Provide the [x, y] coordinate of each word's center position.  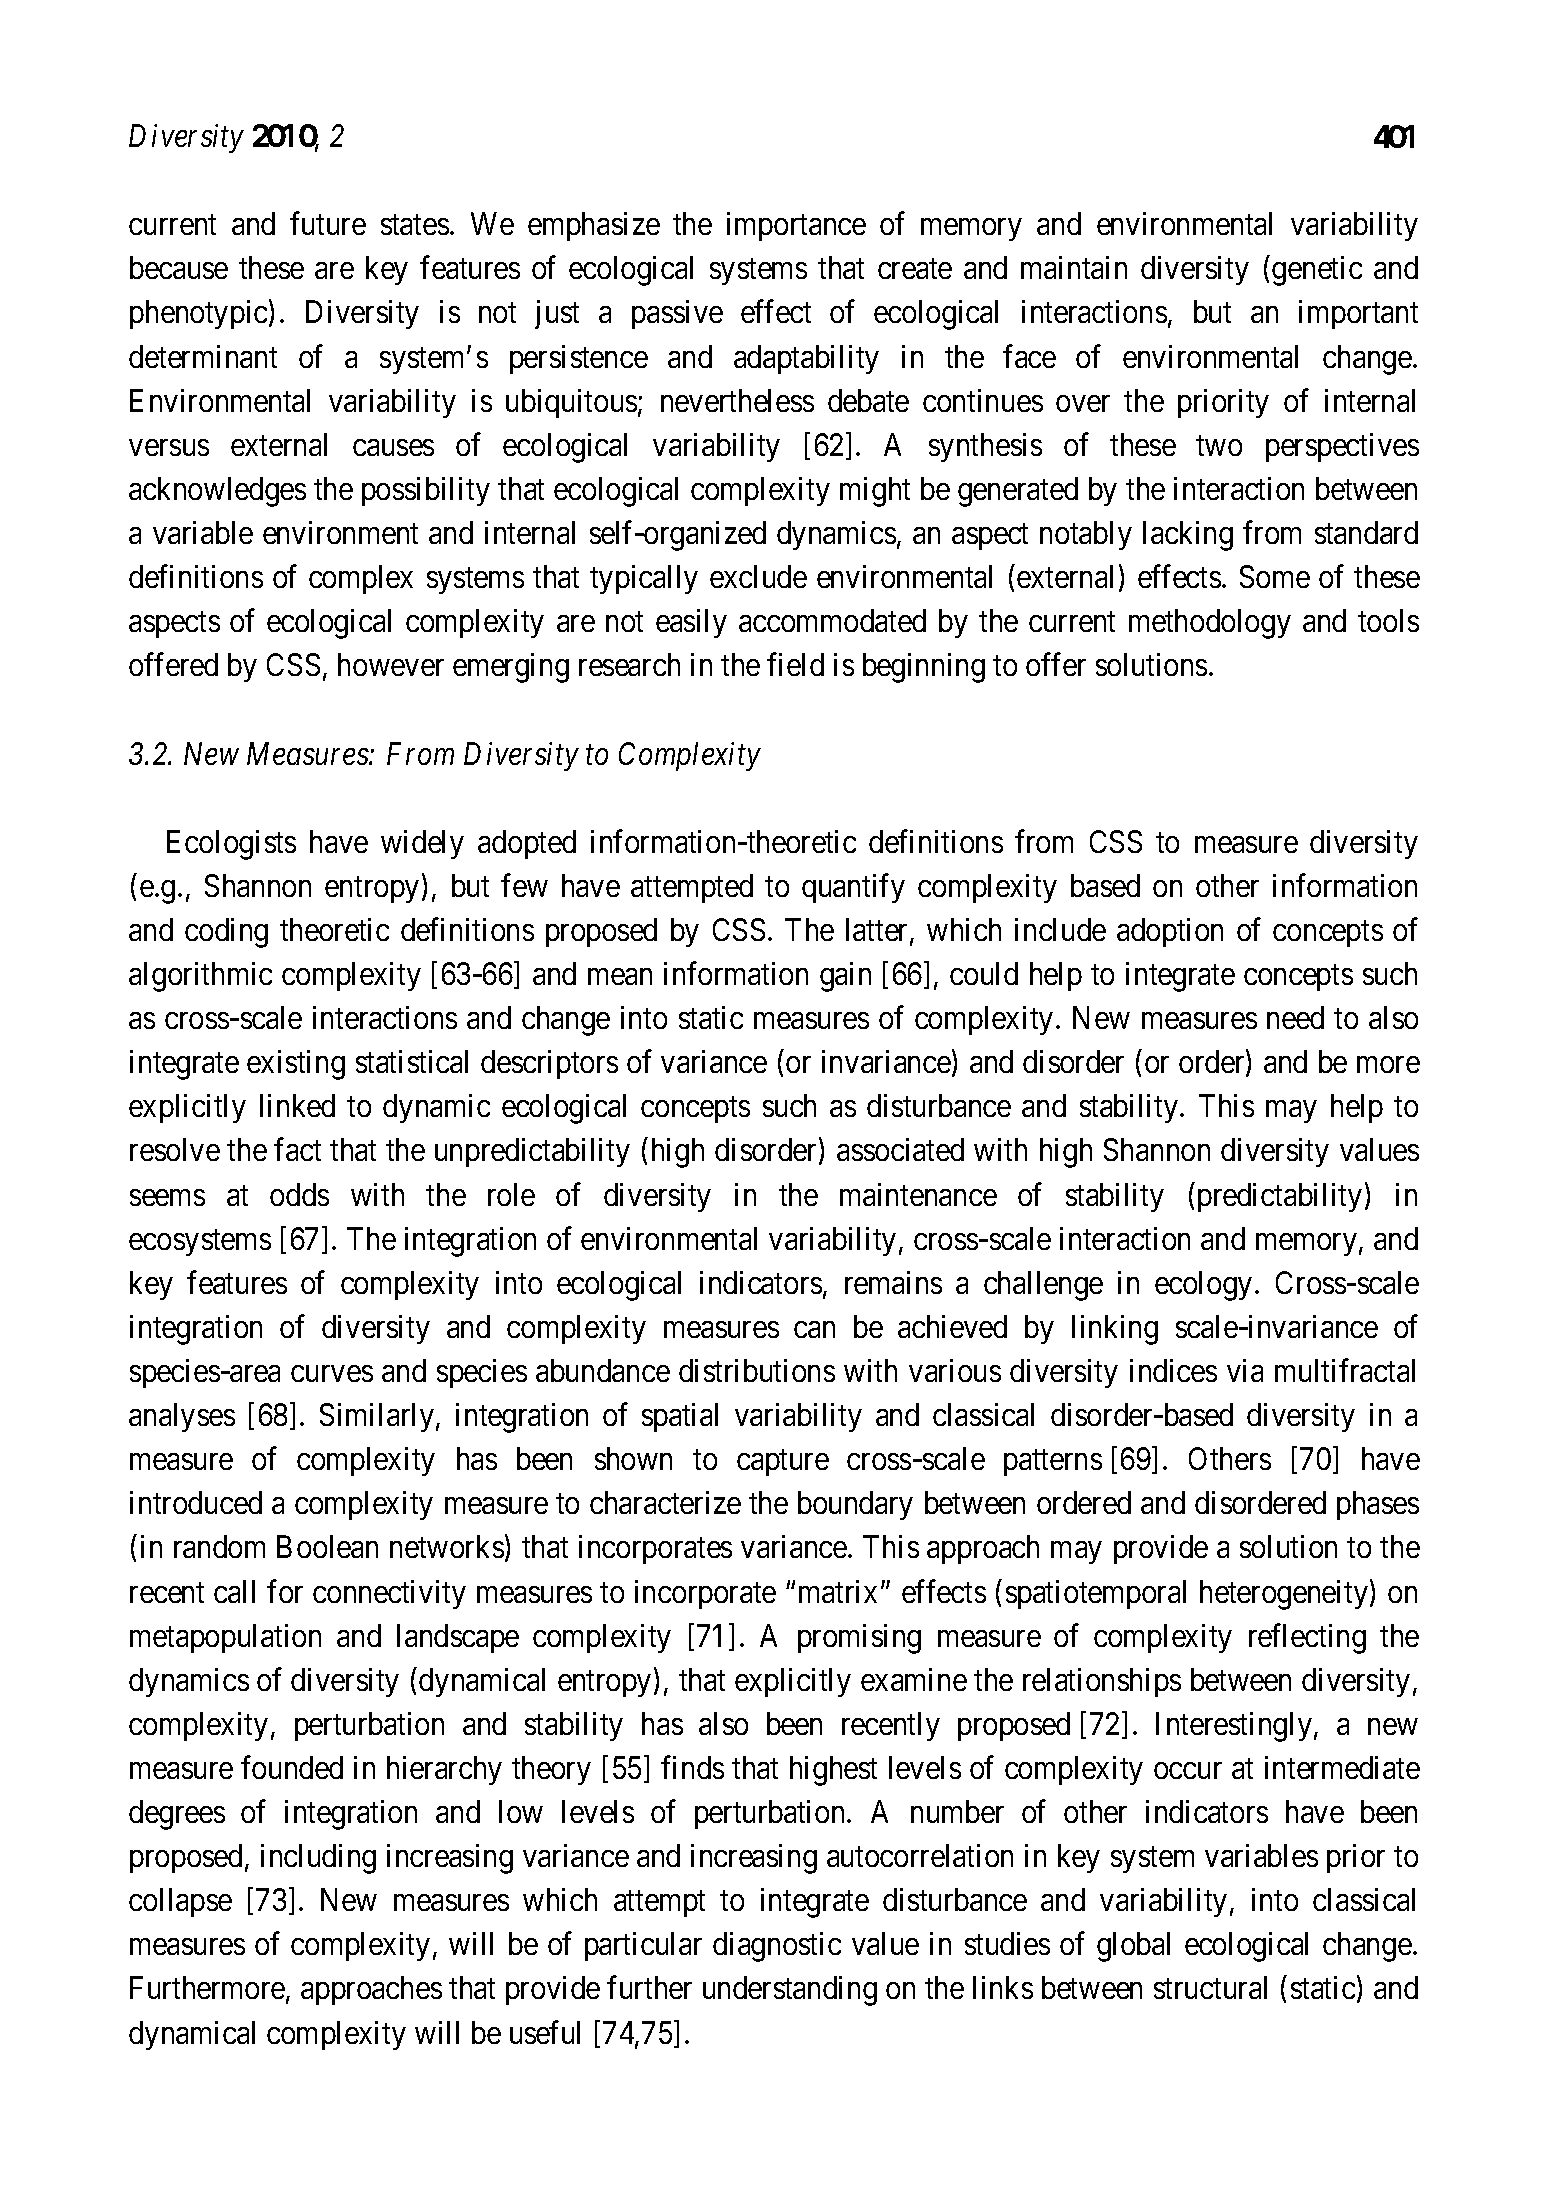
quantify [853, 888]
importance [796, 226]
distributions [757, 1370]
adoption [1170, 932]
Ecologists [231, 845]
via [1245, 1370]
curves [332, 1374]
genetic [1317, 271]
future [328, 223]
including [318, 1859]
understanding [790, 1991]
